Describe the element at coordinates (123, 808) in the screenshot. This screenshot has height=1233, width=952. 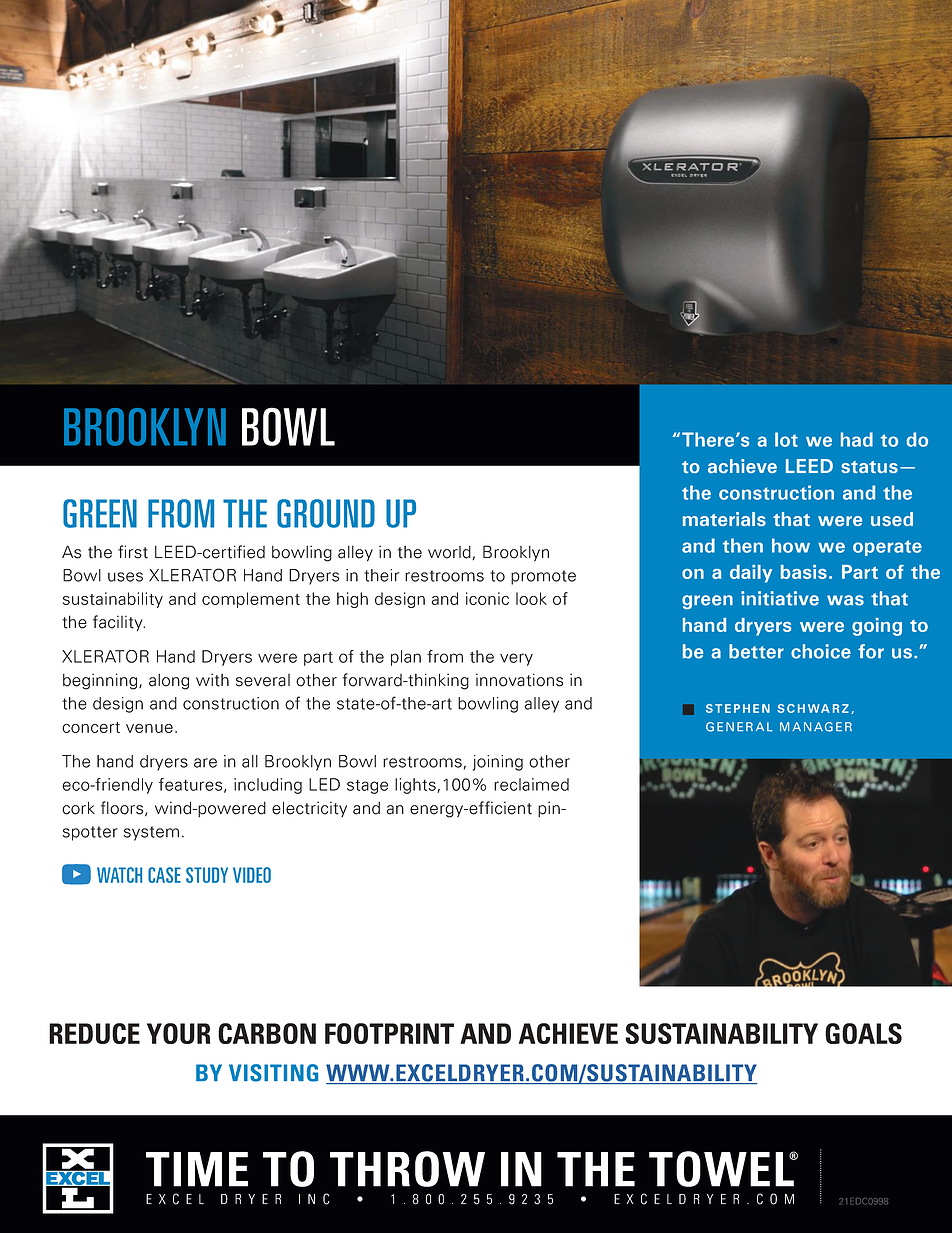
I see `floors` at that location.
